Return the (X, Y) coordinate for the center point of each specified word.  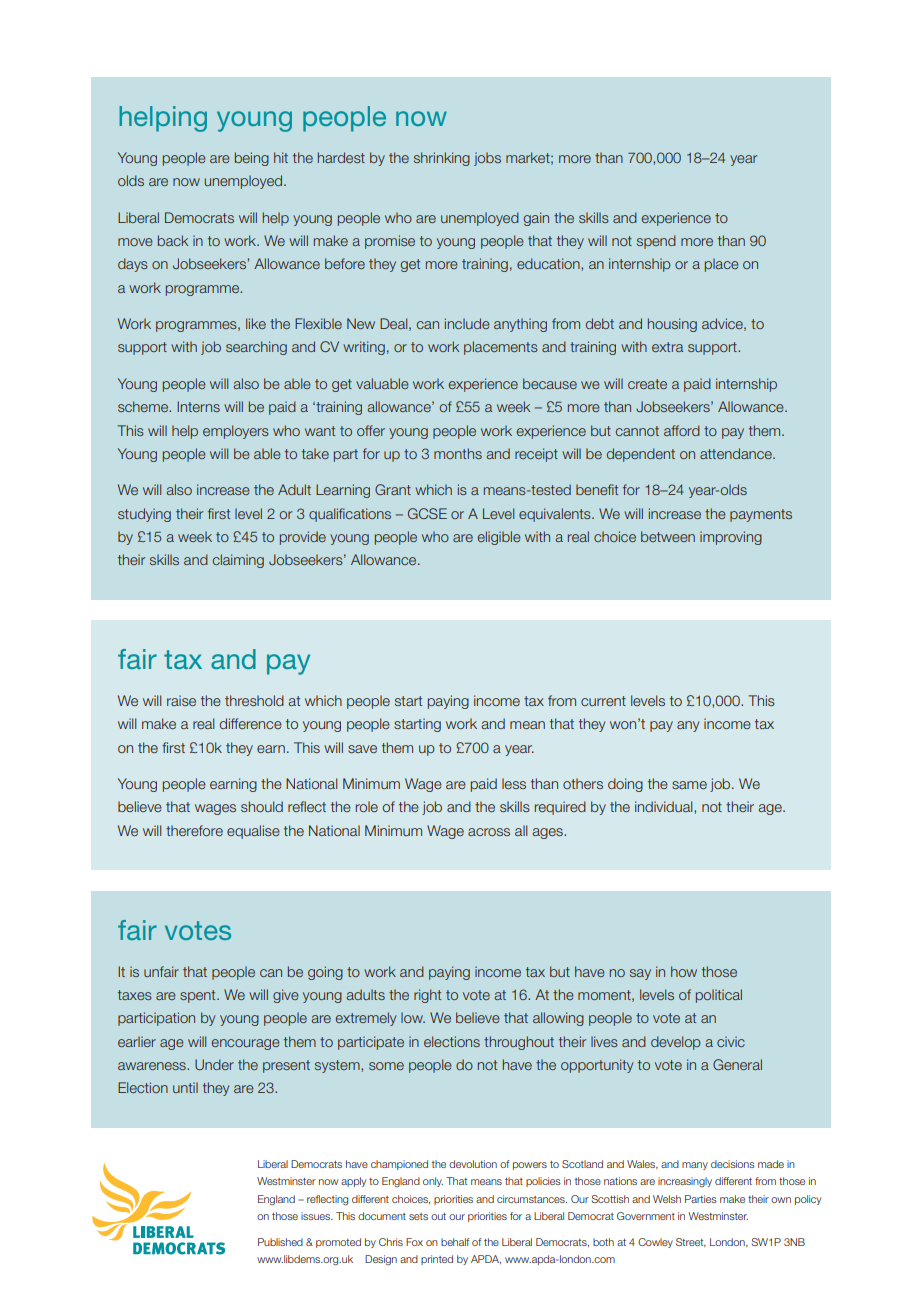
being (252, 159)
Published (280, 1242)
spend (656, 242)
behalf (455, 1242)
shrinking (442, 159)
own (781, 1200)
